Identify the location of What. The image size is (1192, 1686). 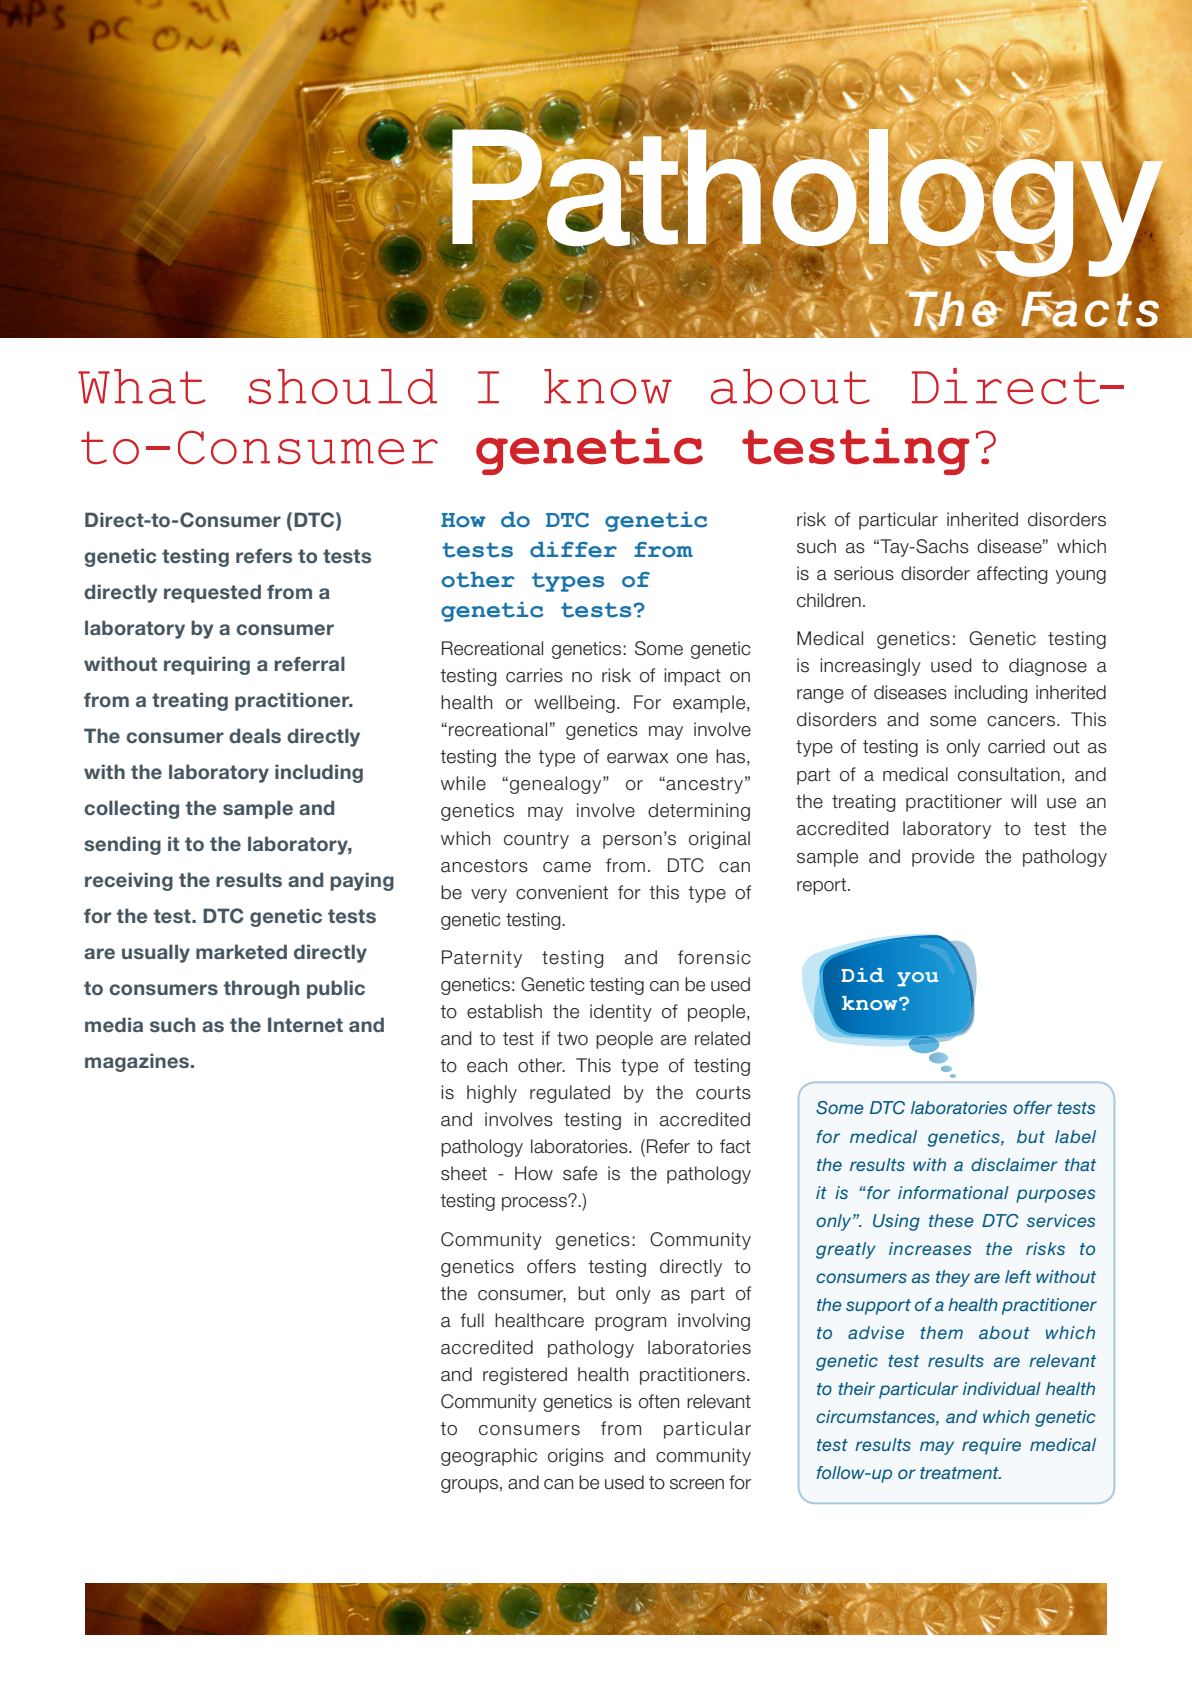
(142, 386).
